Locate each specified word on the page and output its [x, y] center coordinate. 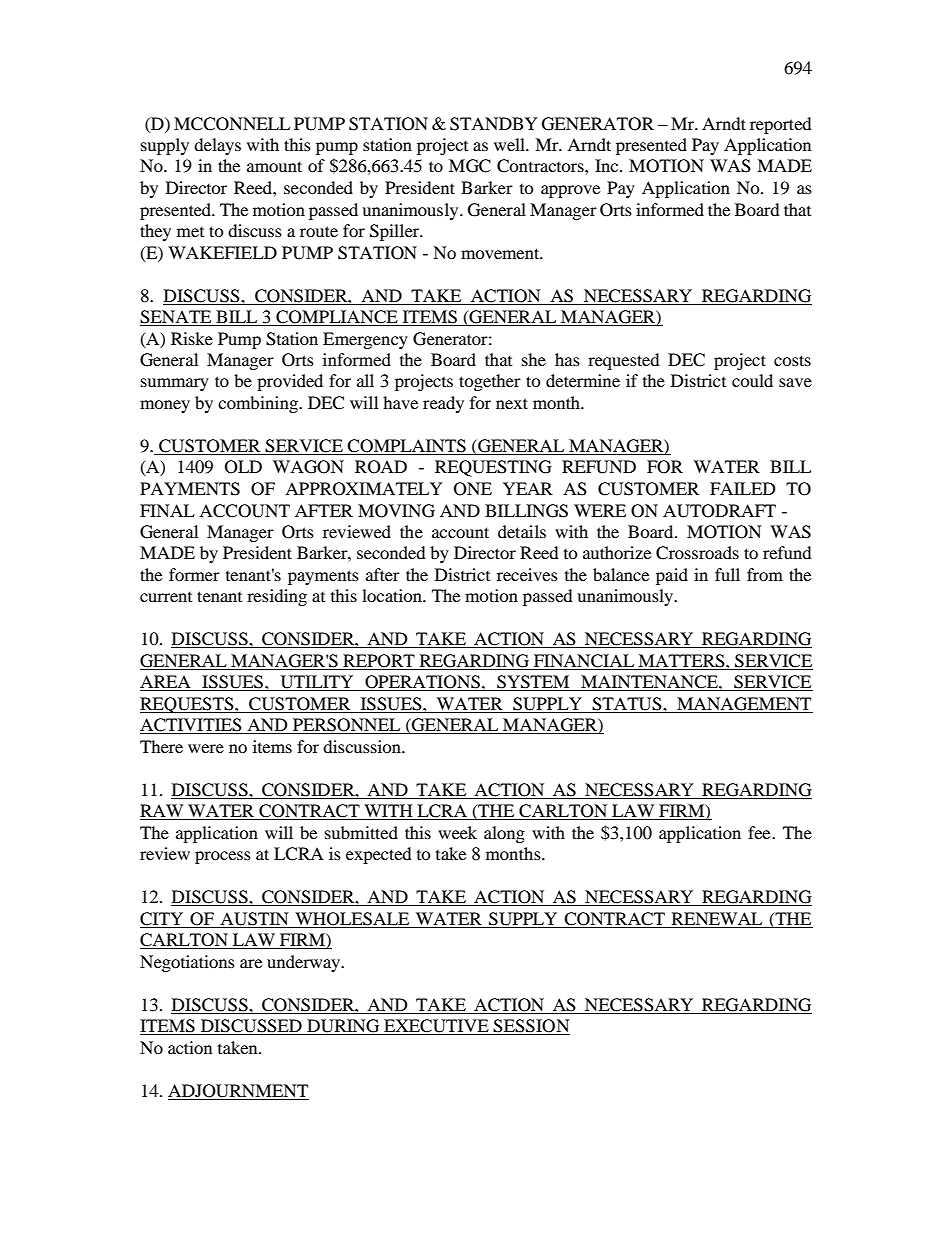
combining [259, 404]
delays [217, 146]
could [752, 380]
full [727, 574]
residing [277, 597]
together [490, 382]
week [457, 832]
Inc [608, 165]
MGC [470, 166]
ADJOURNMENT [238, 1091]
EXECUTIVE [436, 1027]
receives [527, 574]
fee [760, 832]
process [223, 857]
